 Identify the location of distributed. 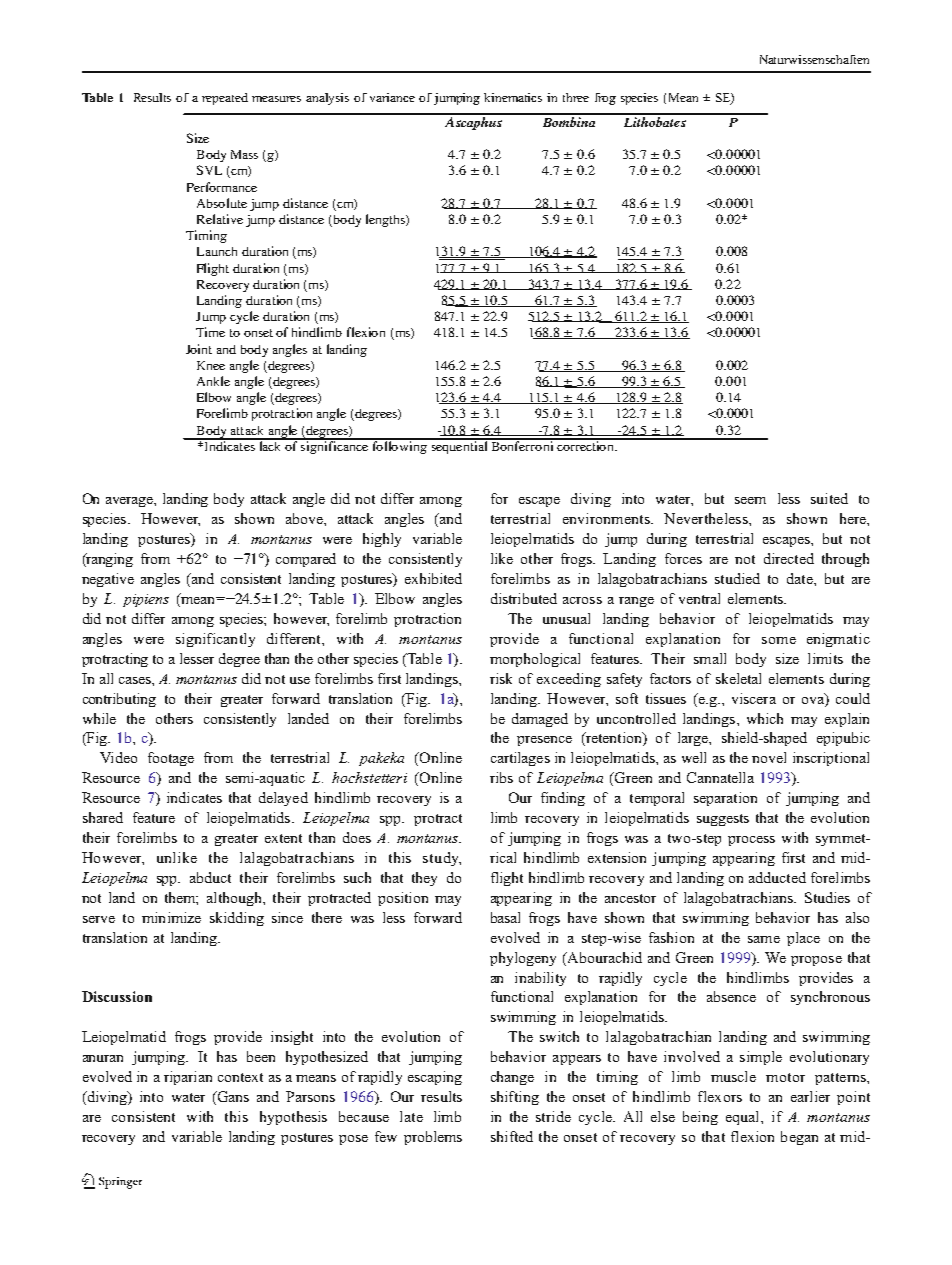
(524, 598).
